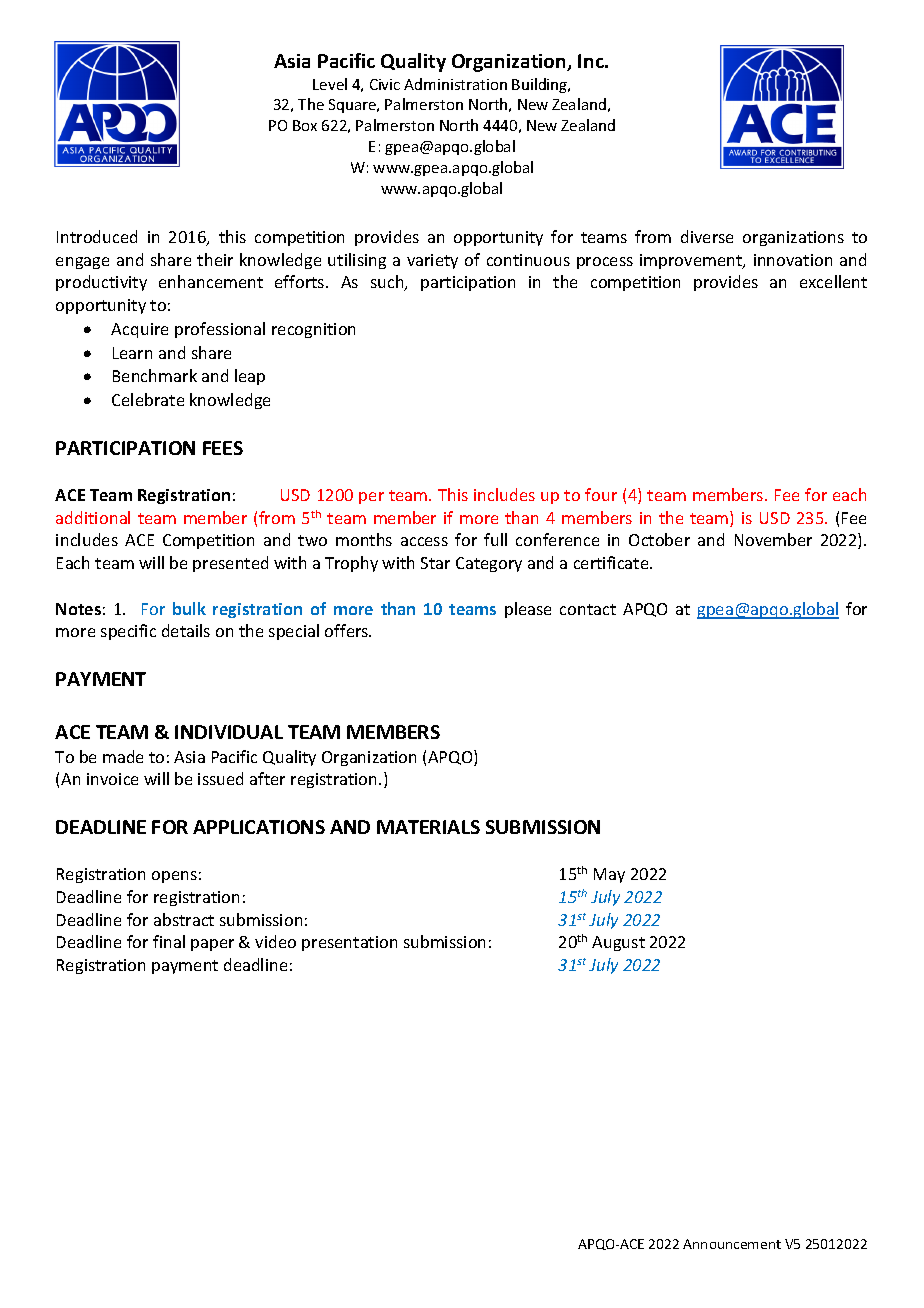 This screenshot has width=924, height=1308. Describe the element at coordinates (305, 125) in the screenshot. I see `Box` at that location.
